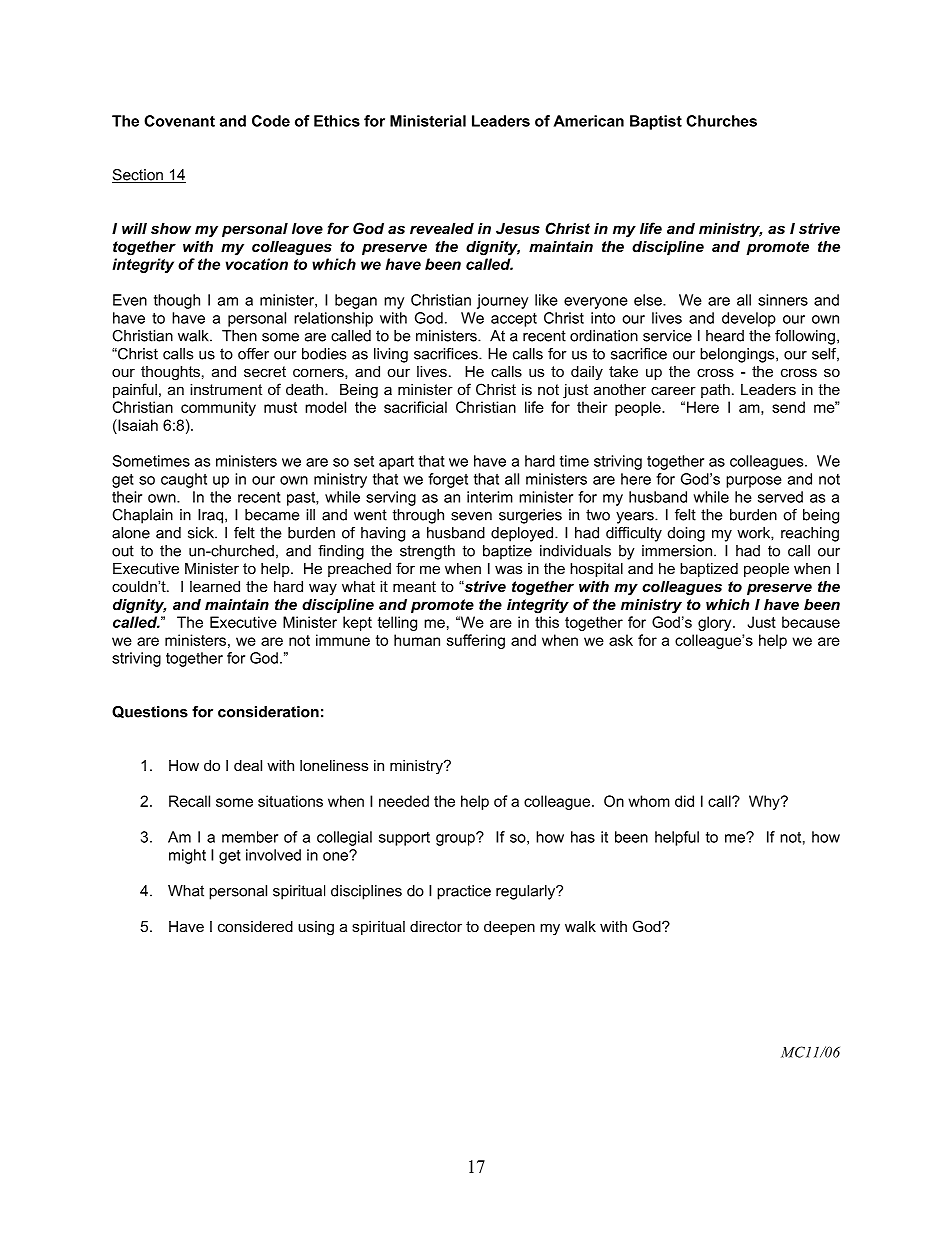 This screenshot has width=952, height=1233. Describe the element at coordinates (716, 623) in the screenshot. I see `glory` at that location.
